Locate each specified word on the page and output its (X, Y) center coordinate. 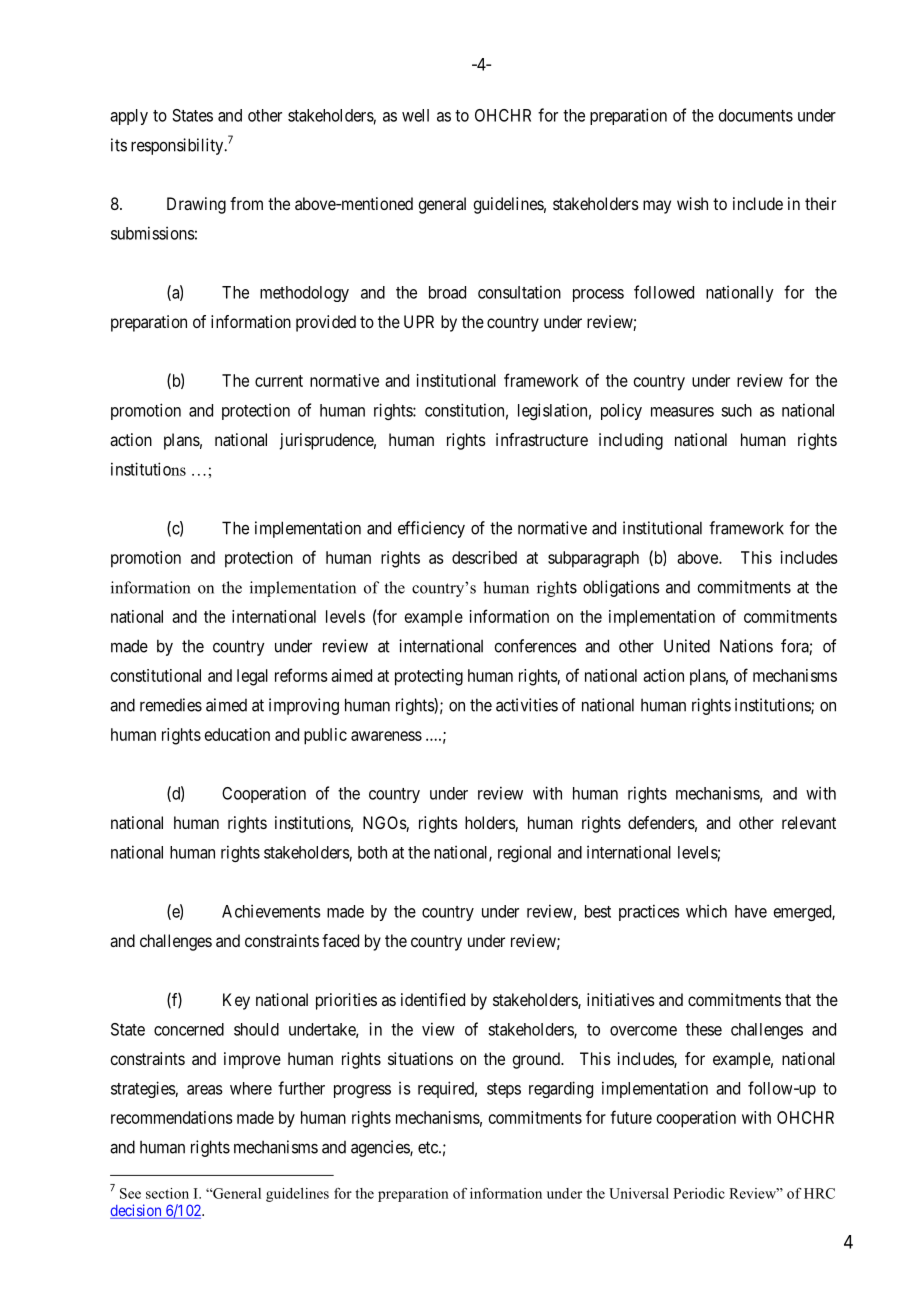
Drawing (196, 205)
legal (252, 677)
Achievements (271, 911)
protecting (429, 677)
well (415, 115)
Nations (746, 646)
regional (524, 853)
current (279, 381)
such (736, 410)
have (751, 911)
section (167, 1193)
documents (756, 115)
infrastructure (542, 439)
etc (429, 1147)
